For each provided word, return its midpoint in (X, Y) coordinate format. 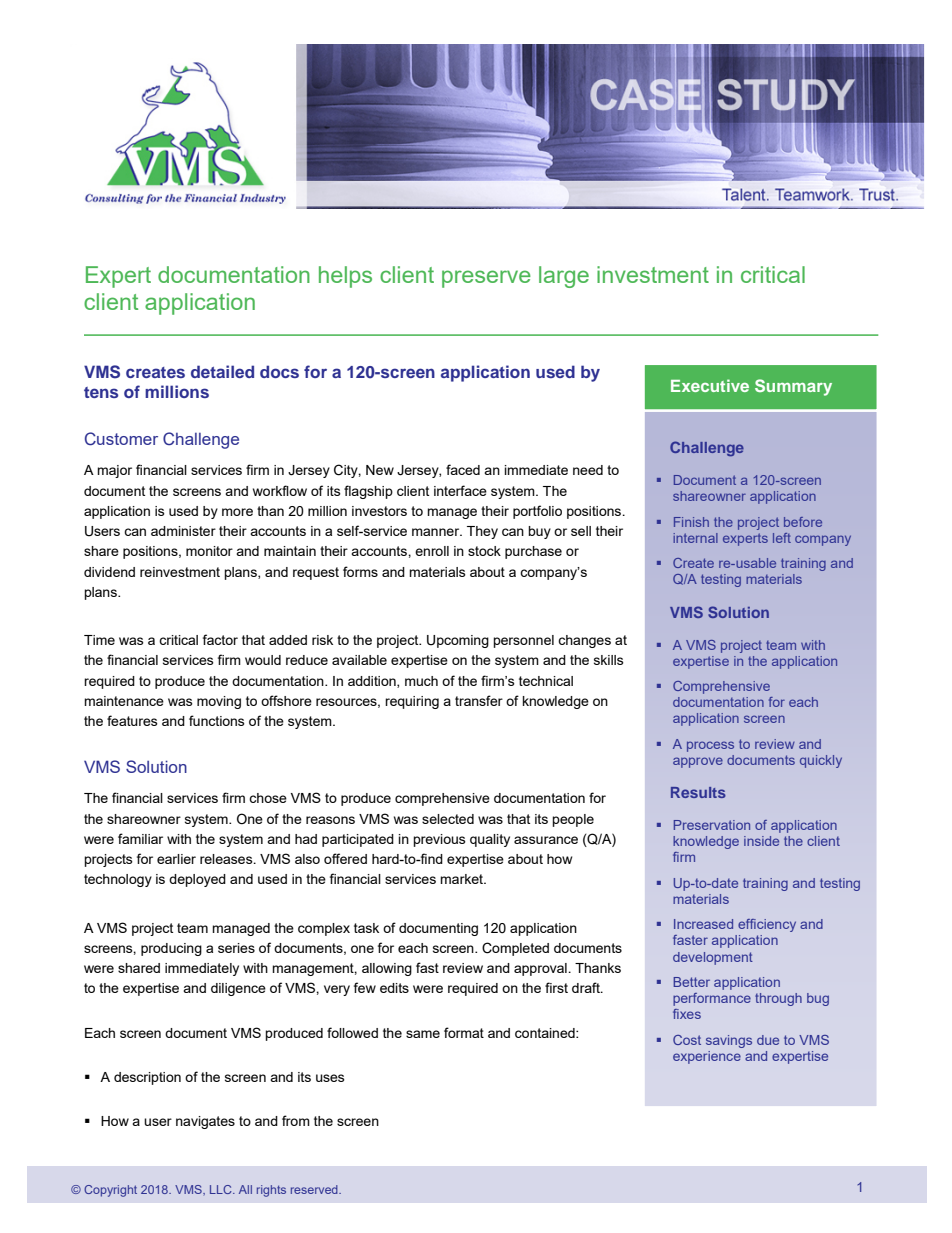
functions (217, 720)
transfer (479, 700)
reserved (315, 1189)
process (710, 746)
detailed (222, 371)
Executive (710, 385)
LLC (222, 1189)
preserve (486, 279)
